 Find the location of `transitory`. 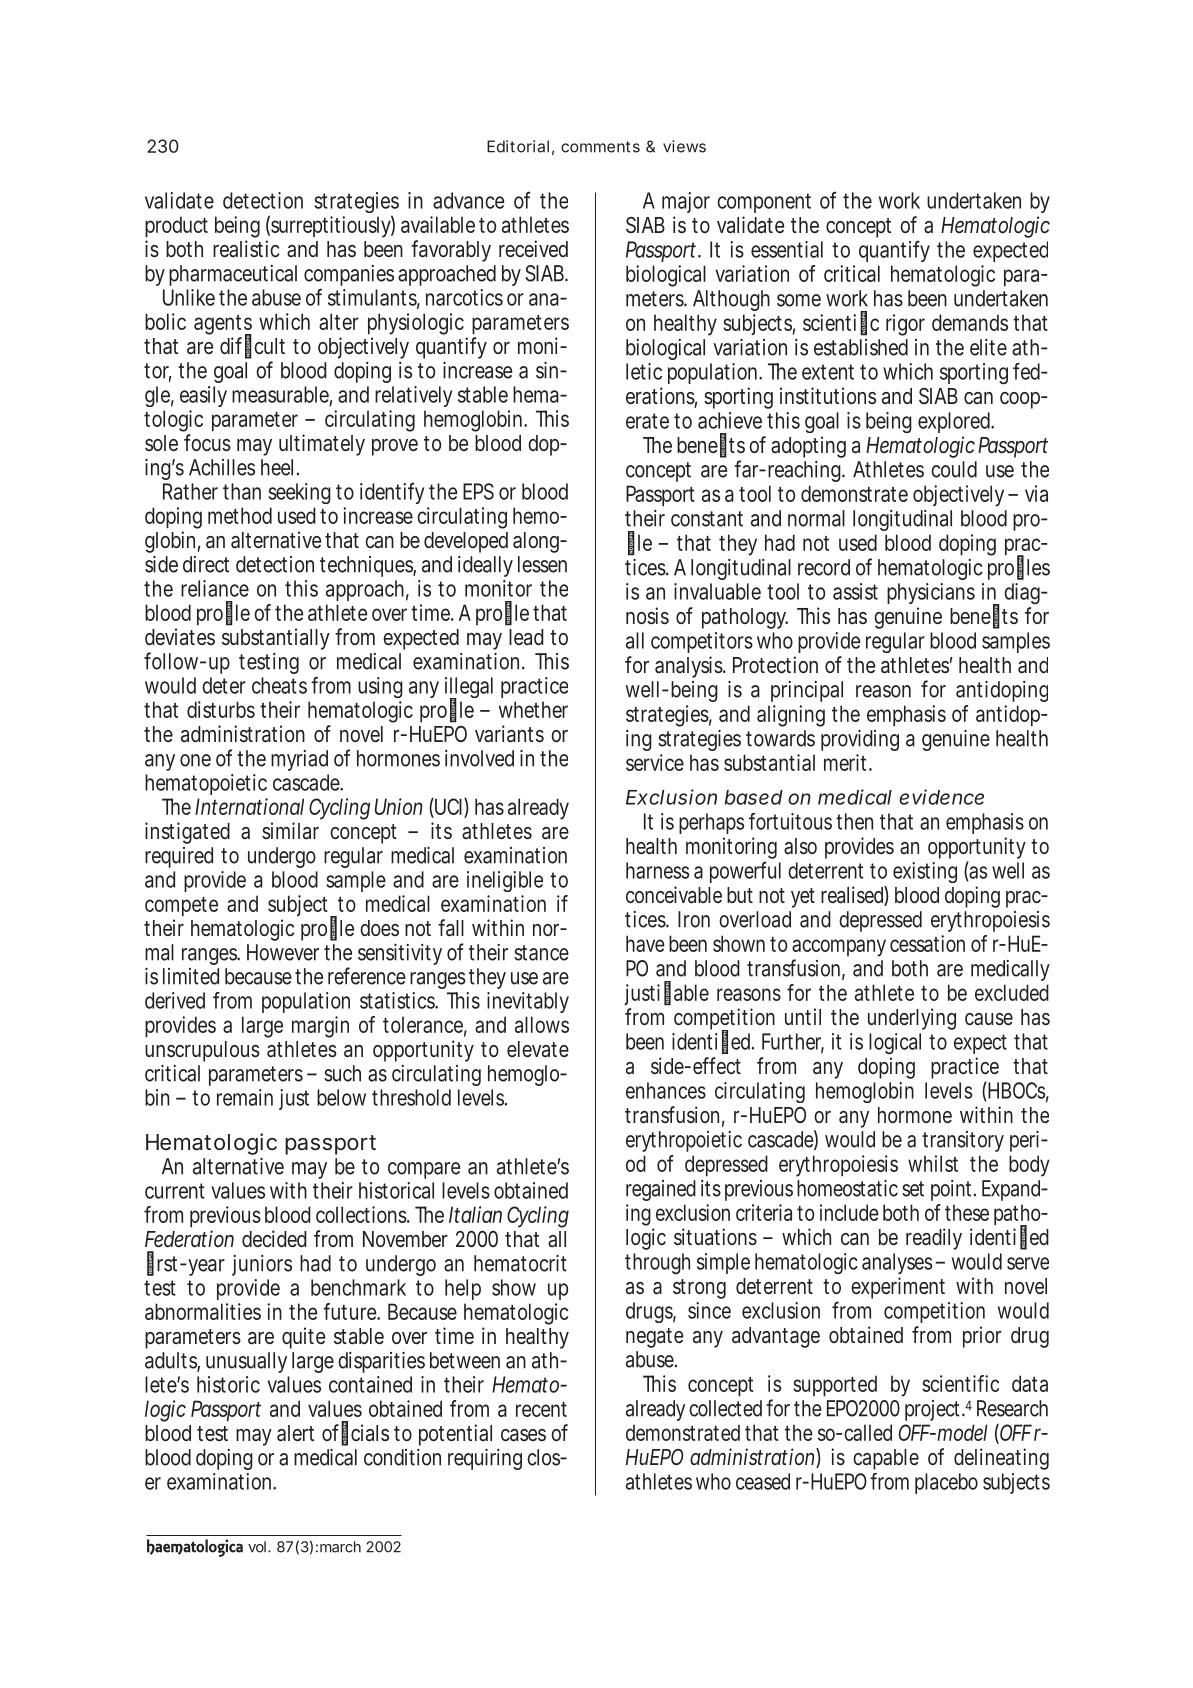

transitory is located at coordinates (963, 1141).
